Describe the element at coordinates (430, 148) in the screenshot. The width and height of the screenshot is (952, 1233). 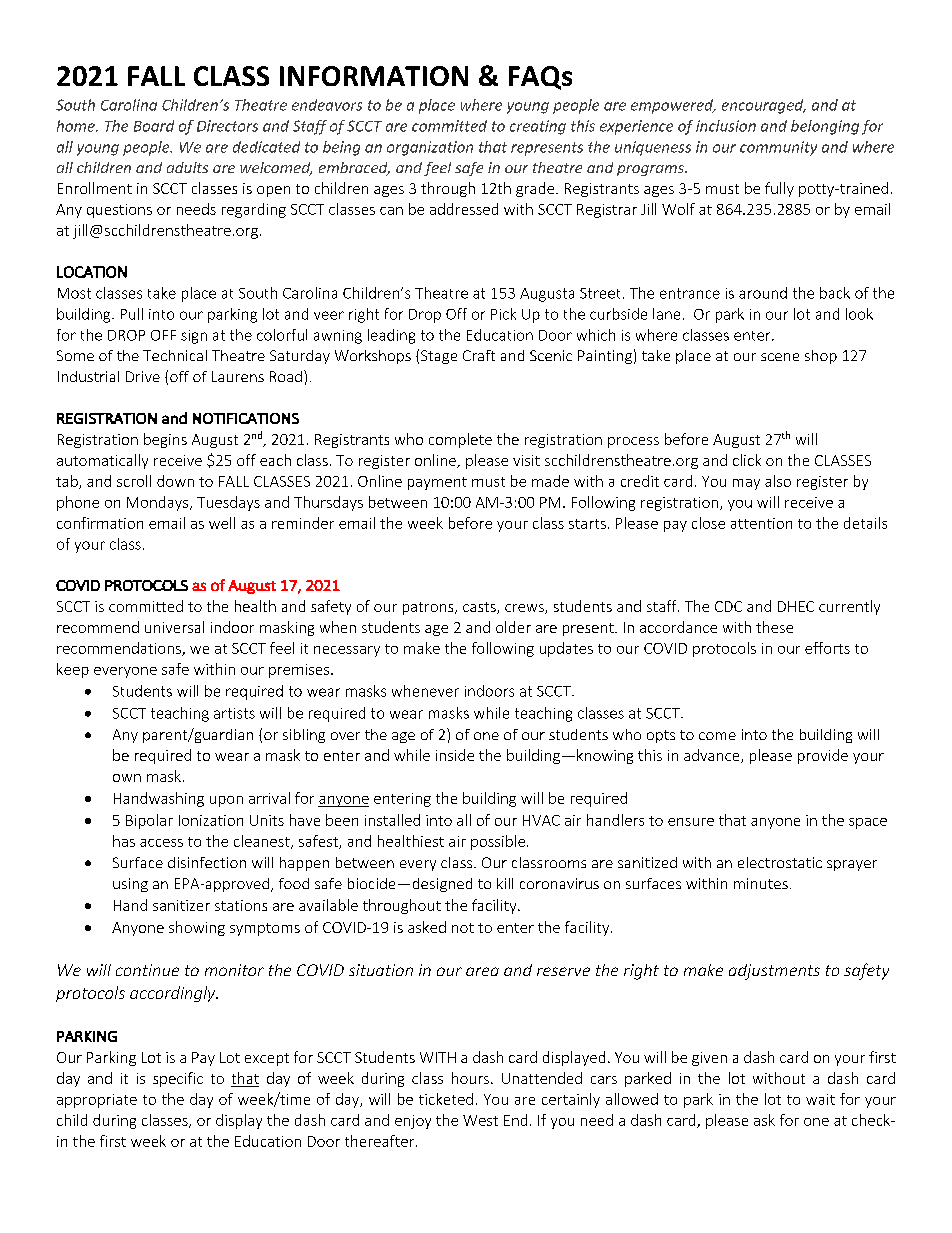
I see `organization` at that location.
